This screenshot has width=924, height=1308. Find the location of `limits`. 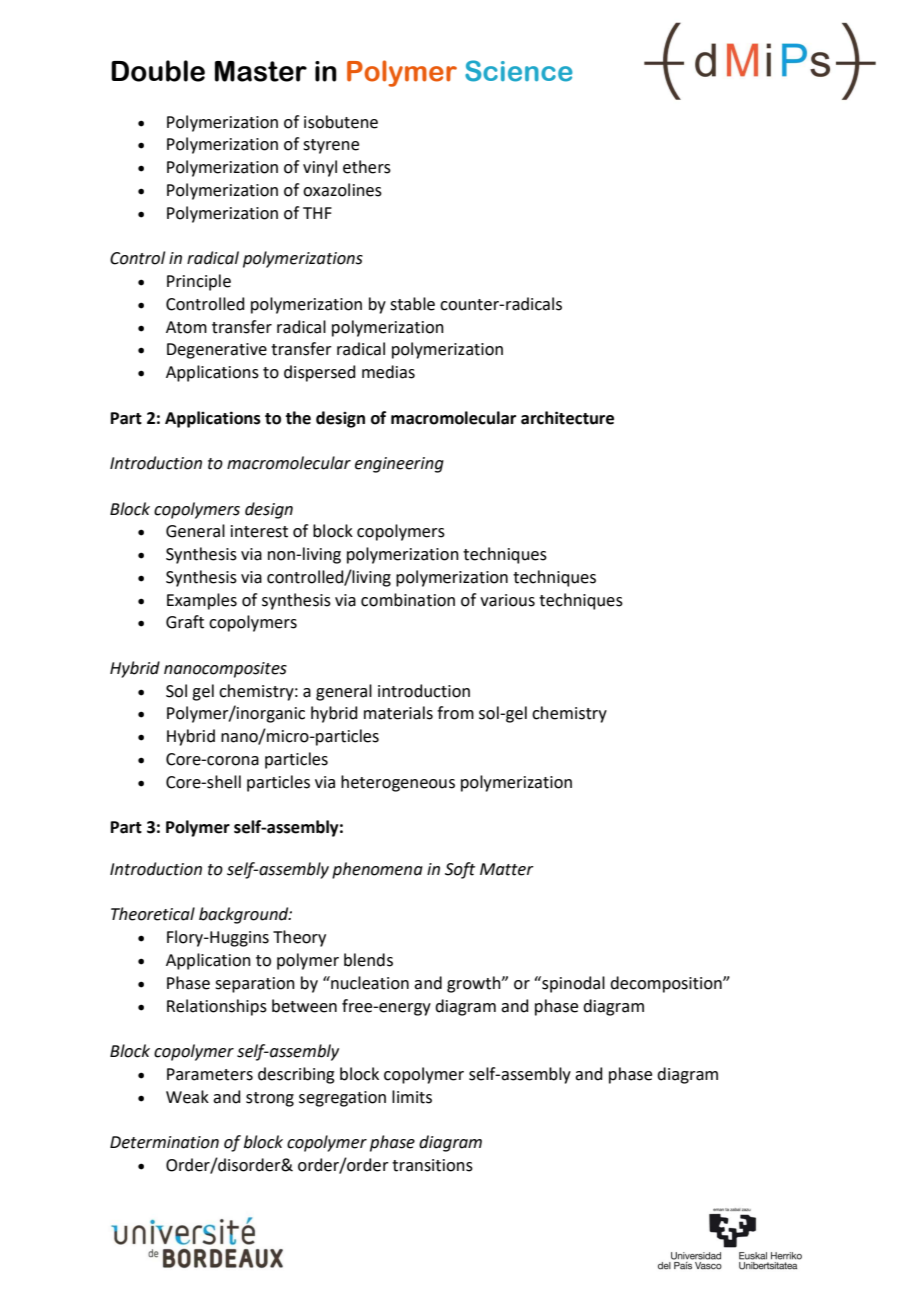

limits is located at coordinates (412, 1097).
